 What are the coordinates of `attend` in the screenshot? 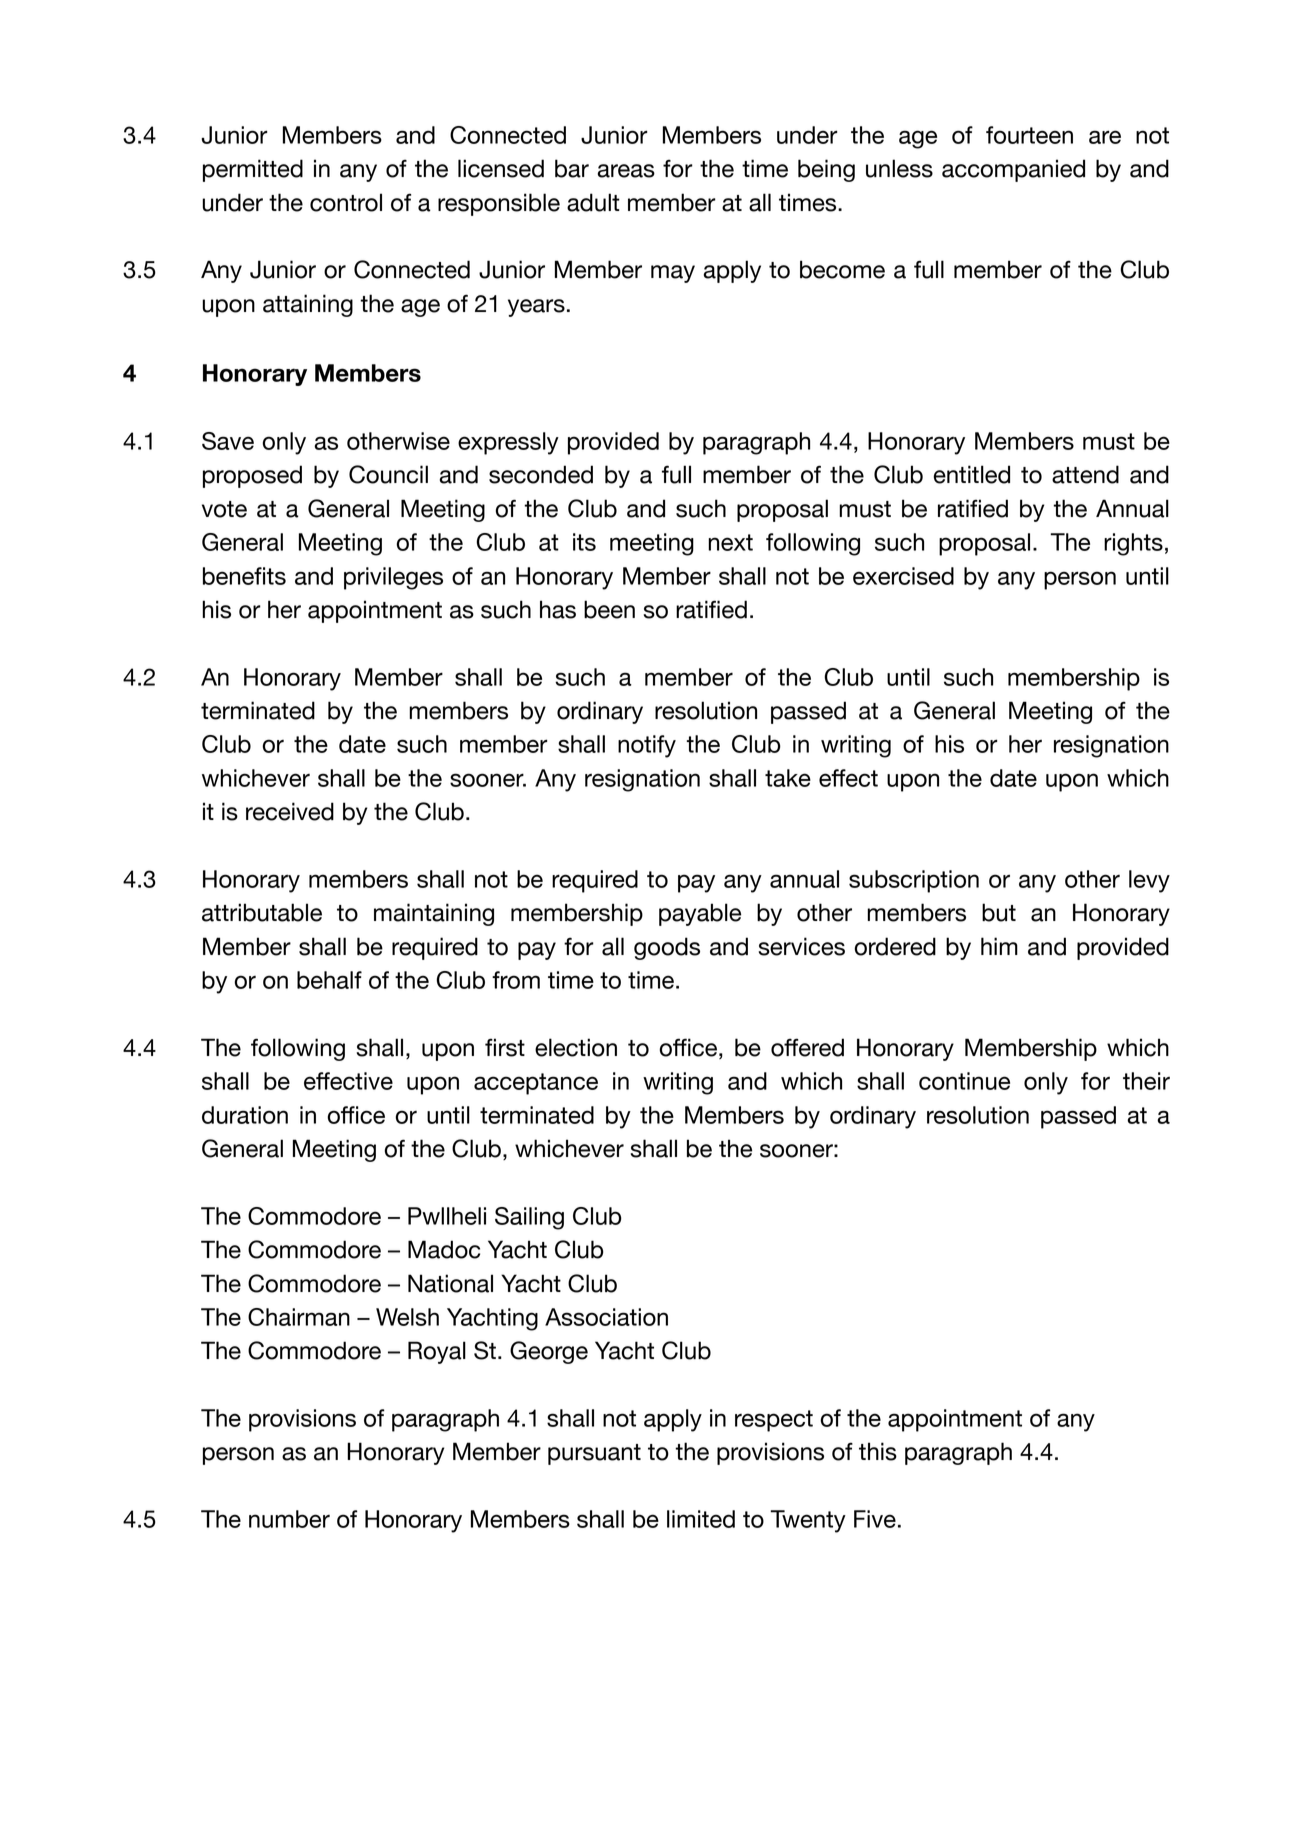 It's located at (1085, 474).
